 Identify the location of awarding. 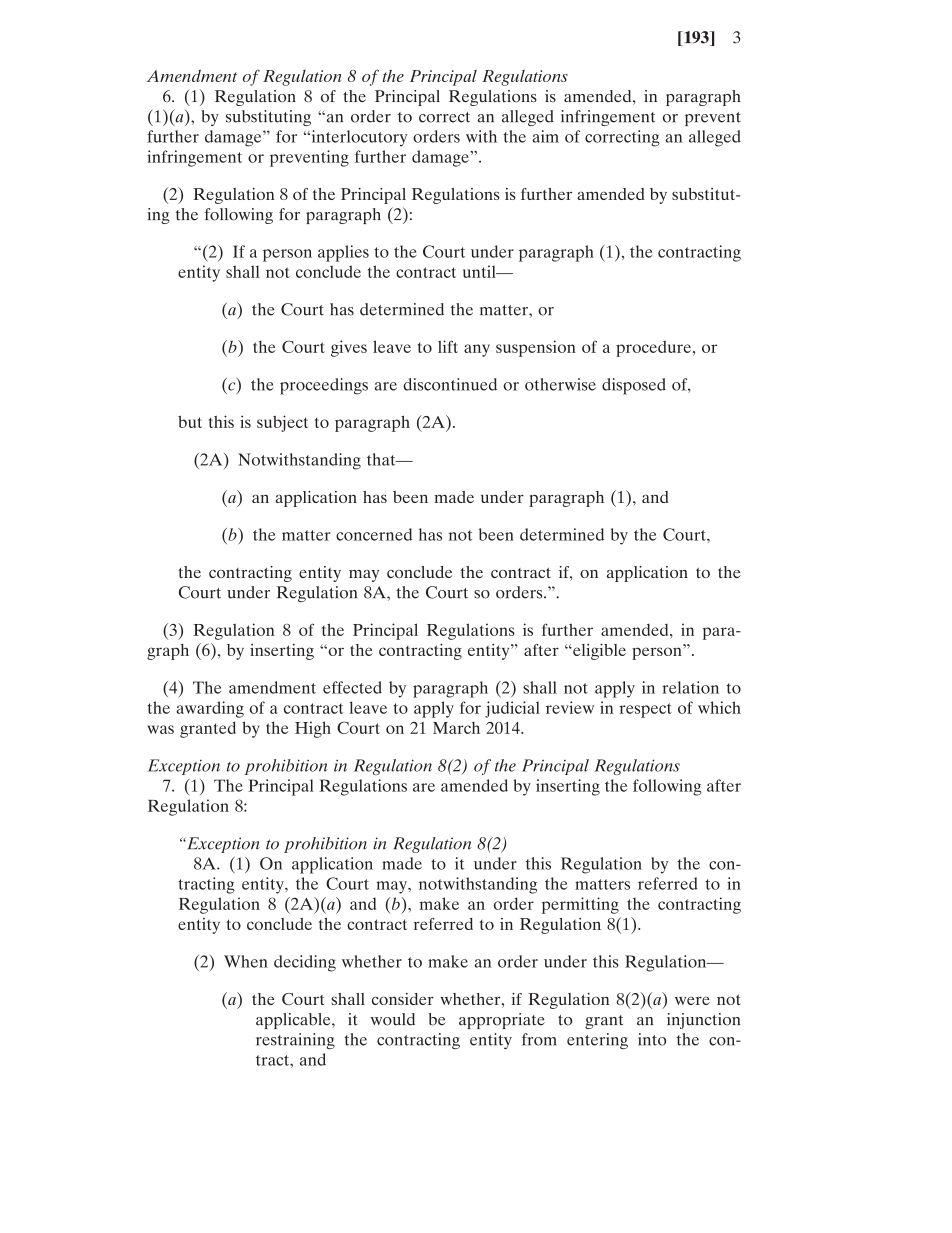
(210, 709).
